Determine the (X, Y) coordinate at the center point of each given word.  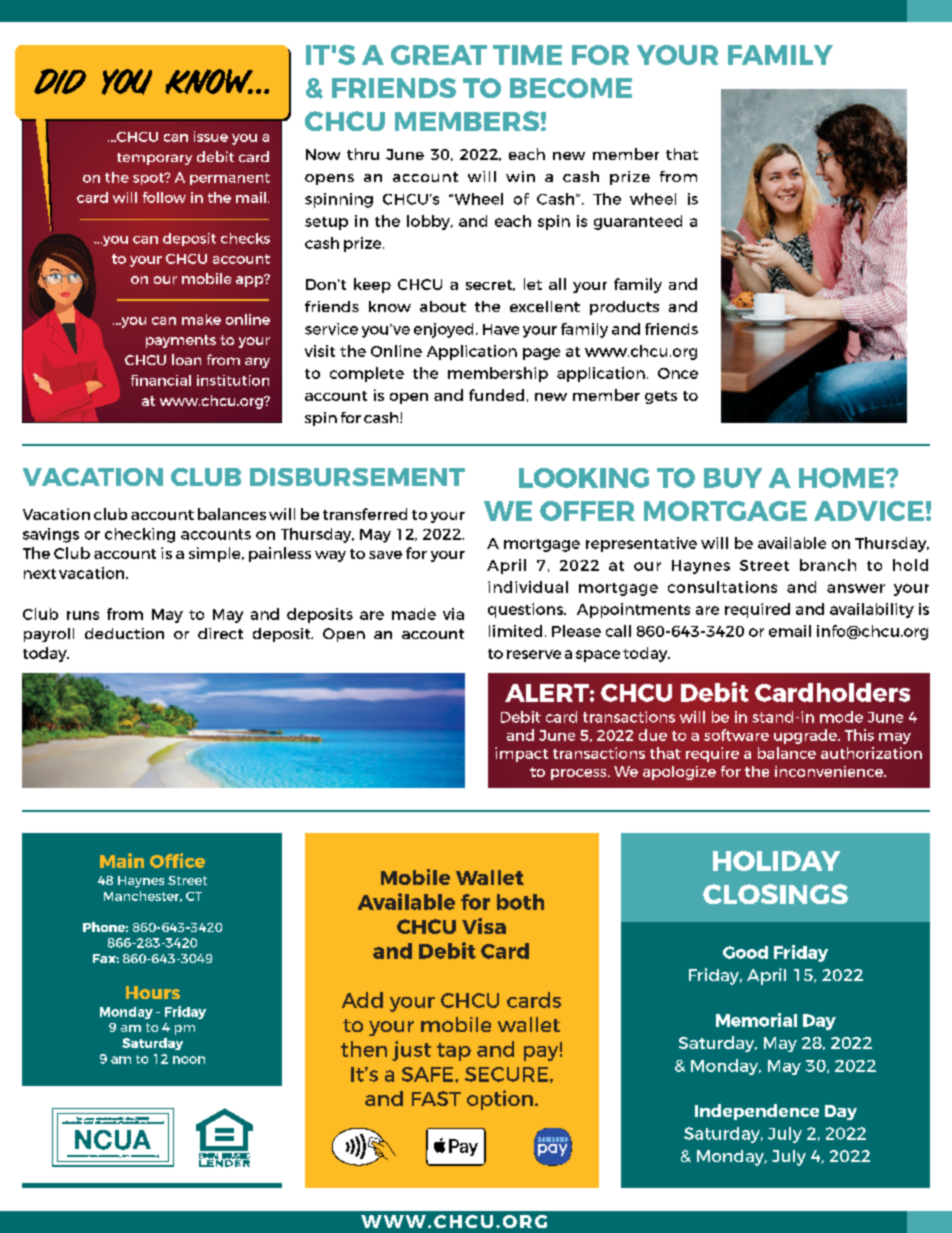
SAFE (429, 1074)
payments (181, 341)
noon (189, 1060)
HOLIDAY (776, 861)
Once (678, 373)
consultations (722, 587)
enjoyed (443, 330)
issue (211, 136)
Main (122, 860)
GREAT (439, 55)
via (453, 614)
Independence (757, 1112)
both (520, 902)
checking (140, 535)
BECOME (571, 88)
